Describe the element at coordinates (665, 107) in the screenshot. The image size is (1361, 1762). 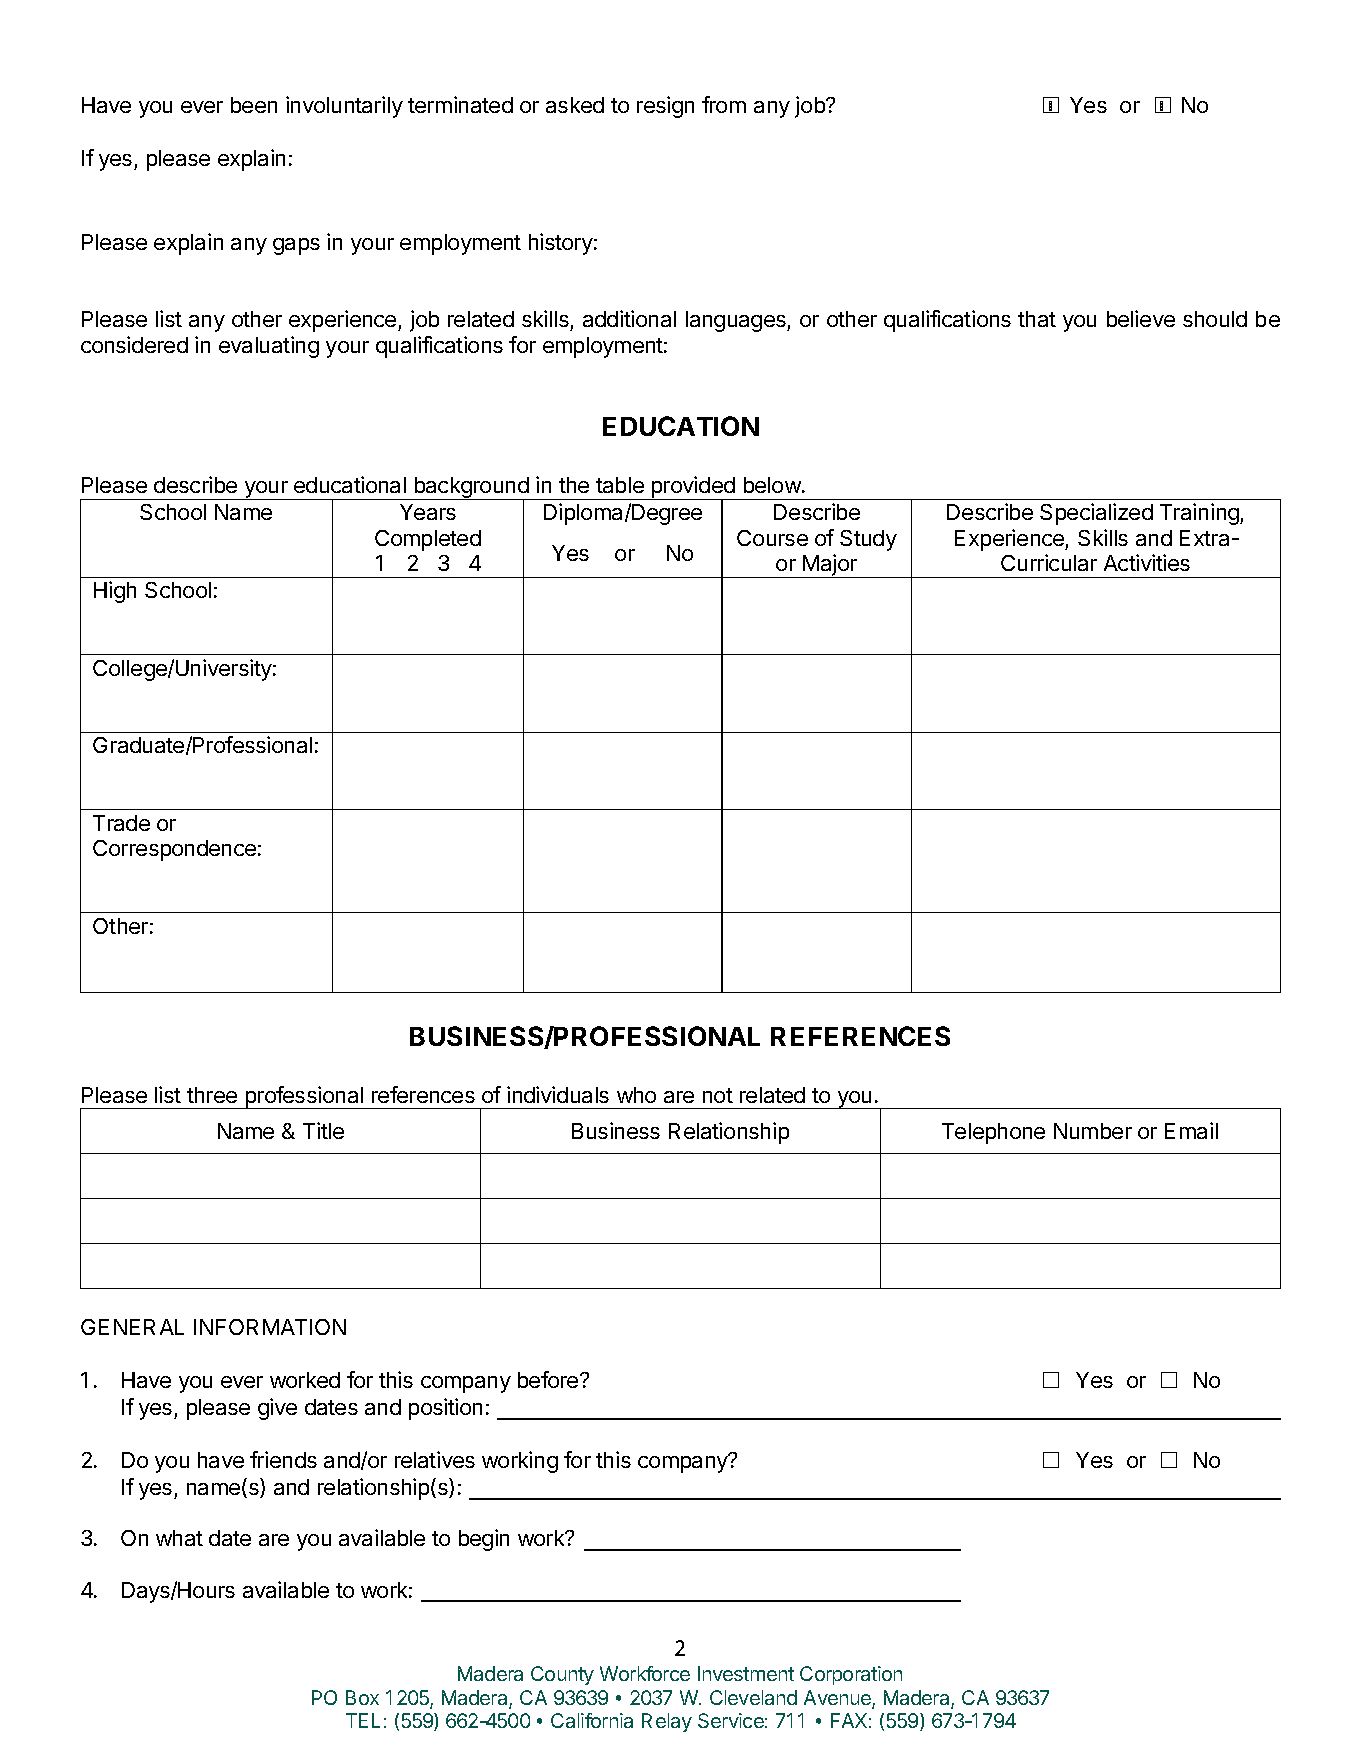
I see `resign` at that location.
